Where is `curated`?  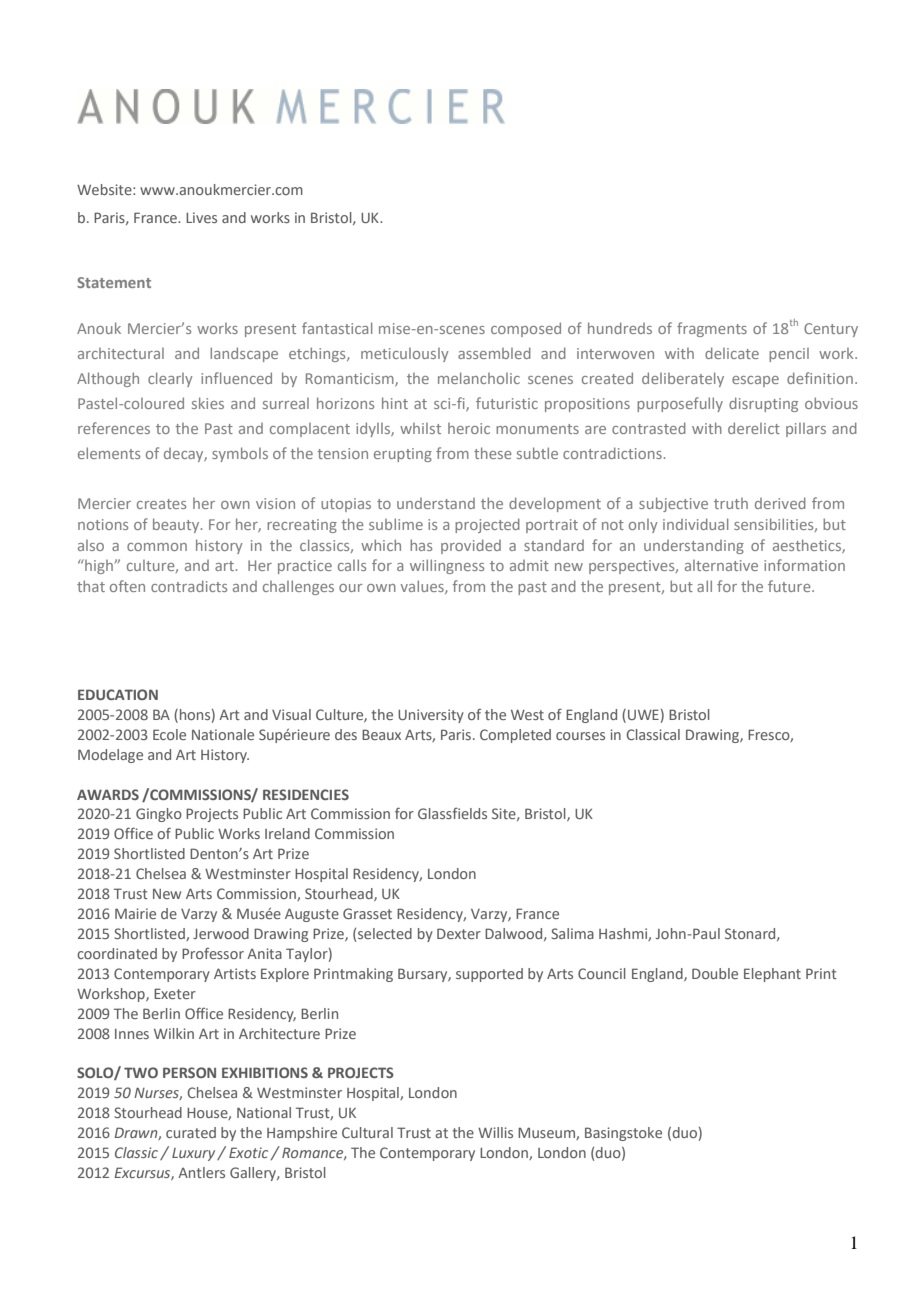
curated is located at coordinates (191, 1132).
